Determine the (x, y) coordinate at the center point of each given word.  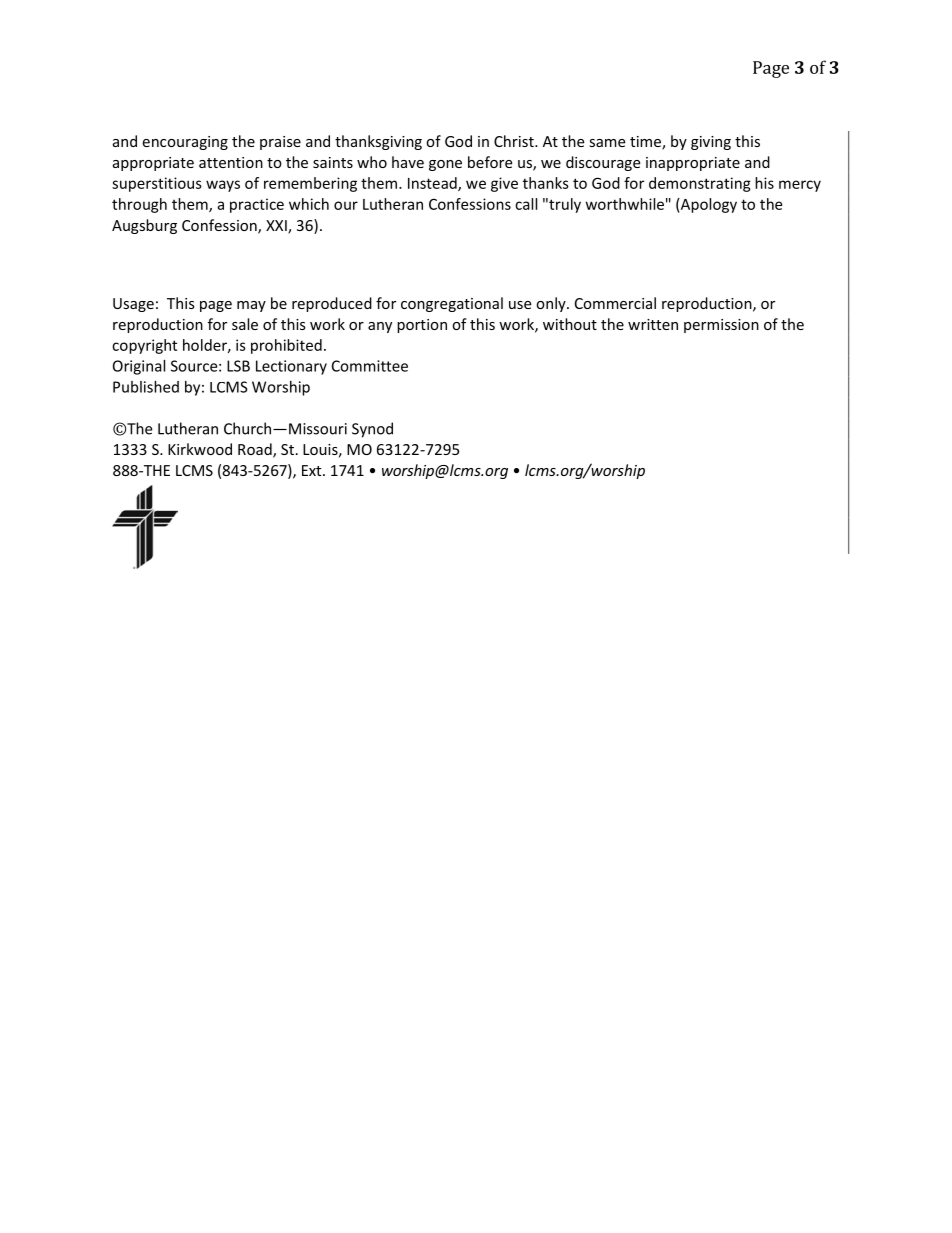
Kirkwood (200, 449)
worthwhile (625, 204)
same (607, 143)
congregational (452, 304)
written (653, 324)
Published (146, 387)
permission (721, 326)
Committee (370, 366)
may (251, 306)
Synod (372, 430)
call (526, 204)
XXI (277, 226)
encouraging (185, 143)
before (490, 162)
